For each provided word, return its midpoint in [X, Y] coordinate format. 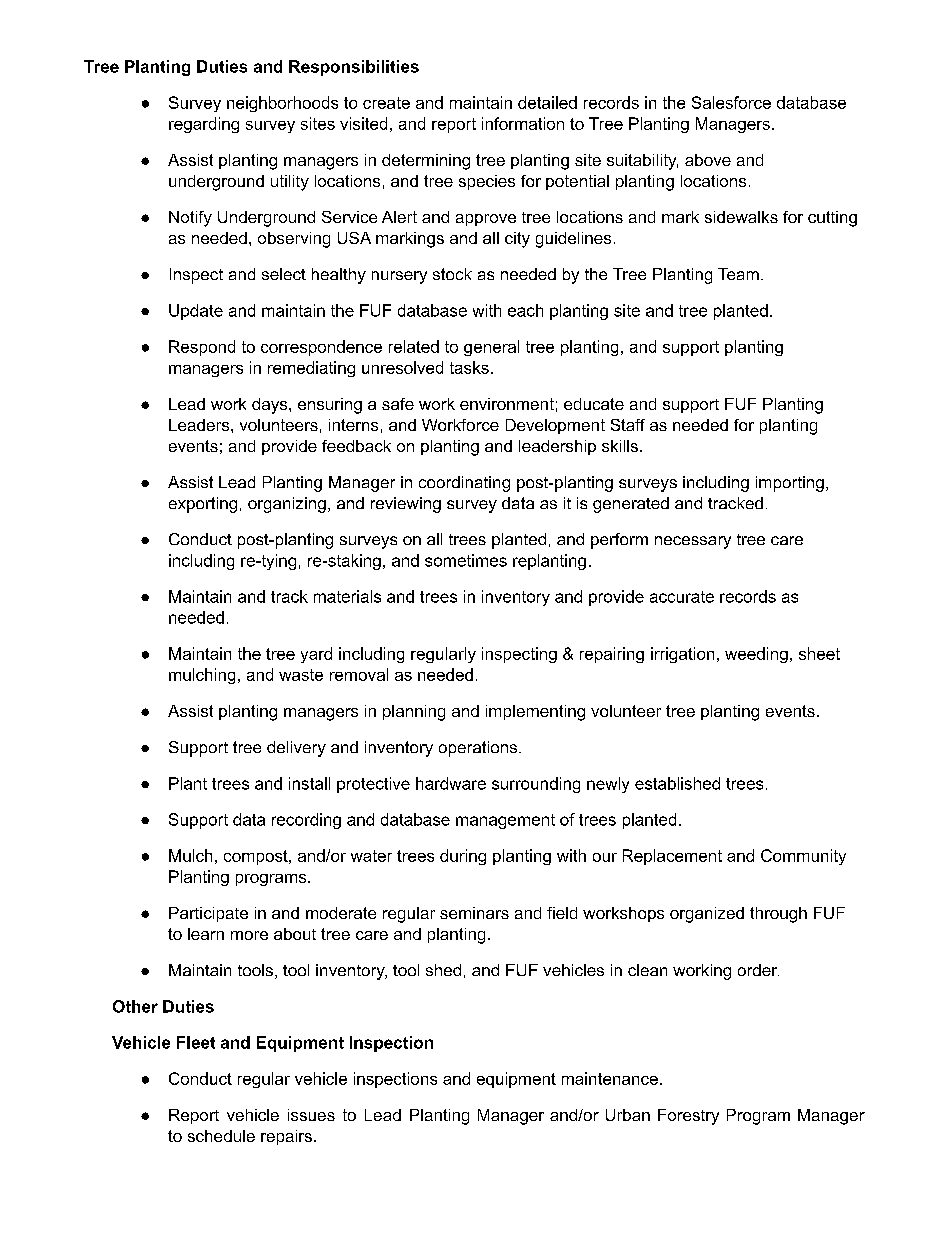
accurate [682, 597]
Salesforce [731, 102]
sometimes [466, 560]
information [523, 123]
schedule [221, 1136]
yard [316, 655]
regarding [204, 125]
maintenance [610, 1078]
